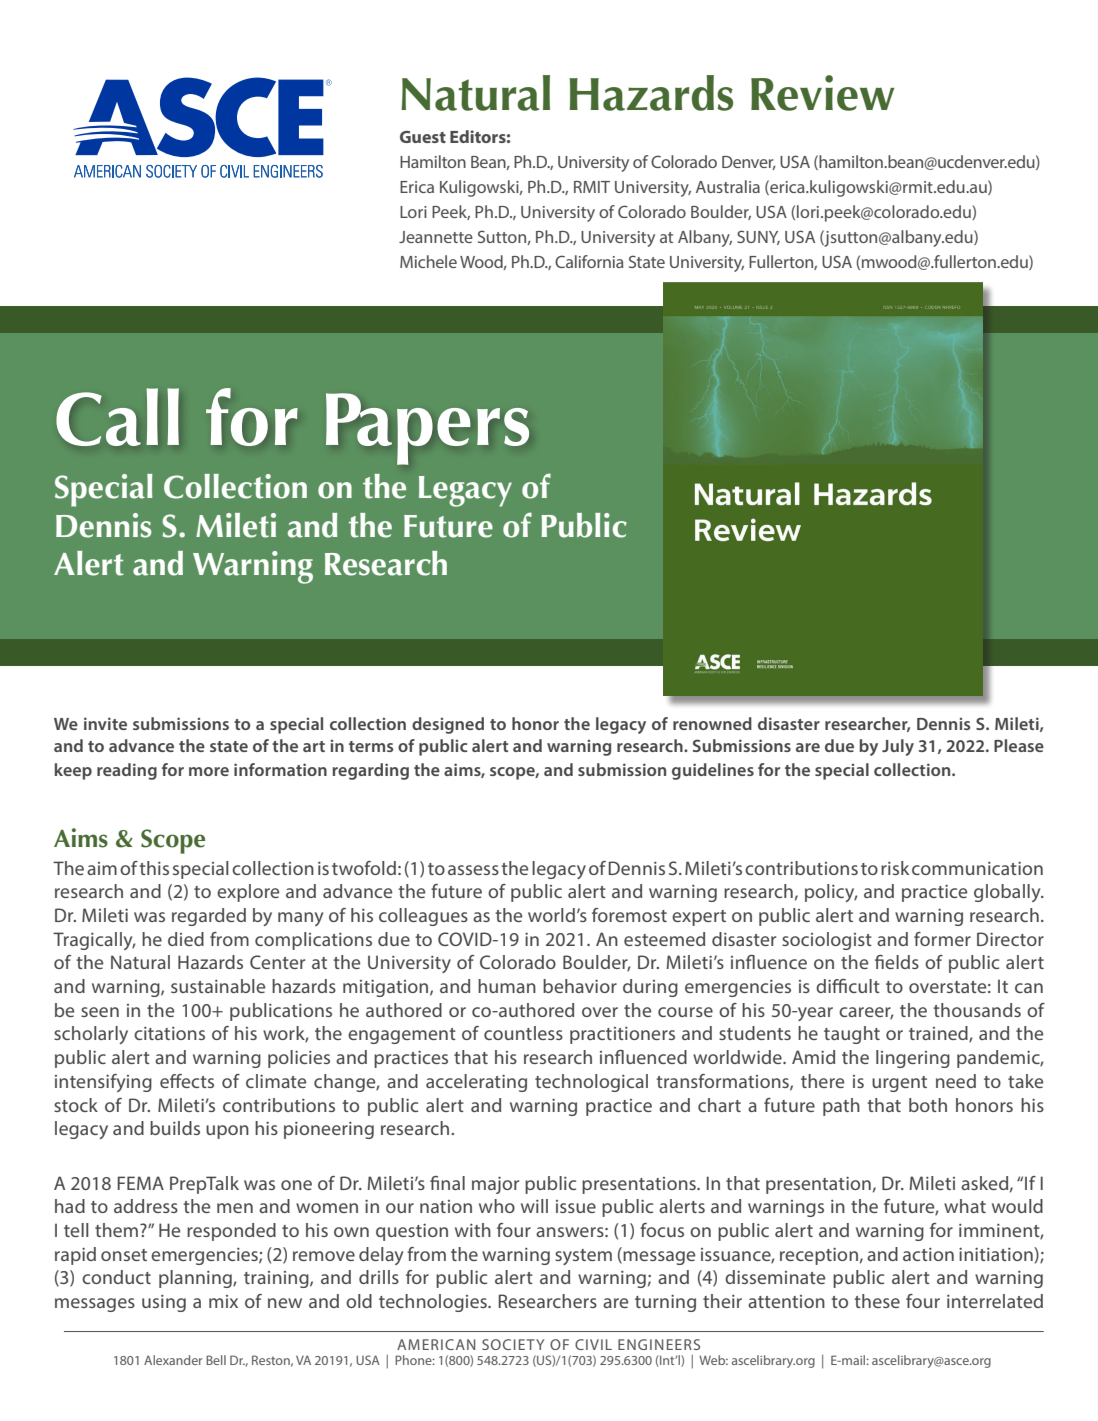 This screenshot has height=1421, width=1098. I want to click on using, so click(164, 1303).
